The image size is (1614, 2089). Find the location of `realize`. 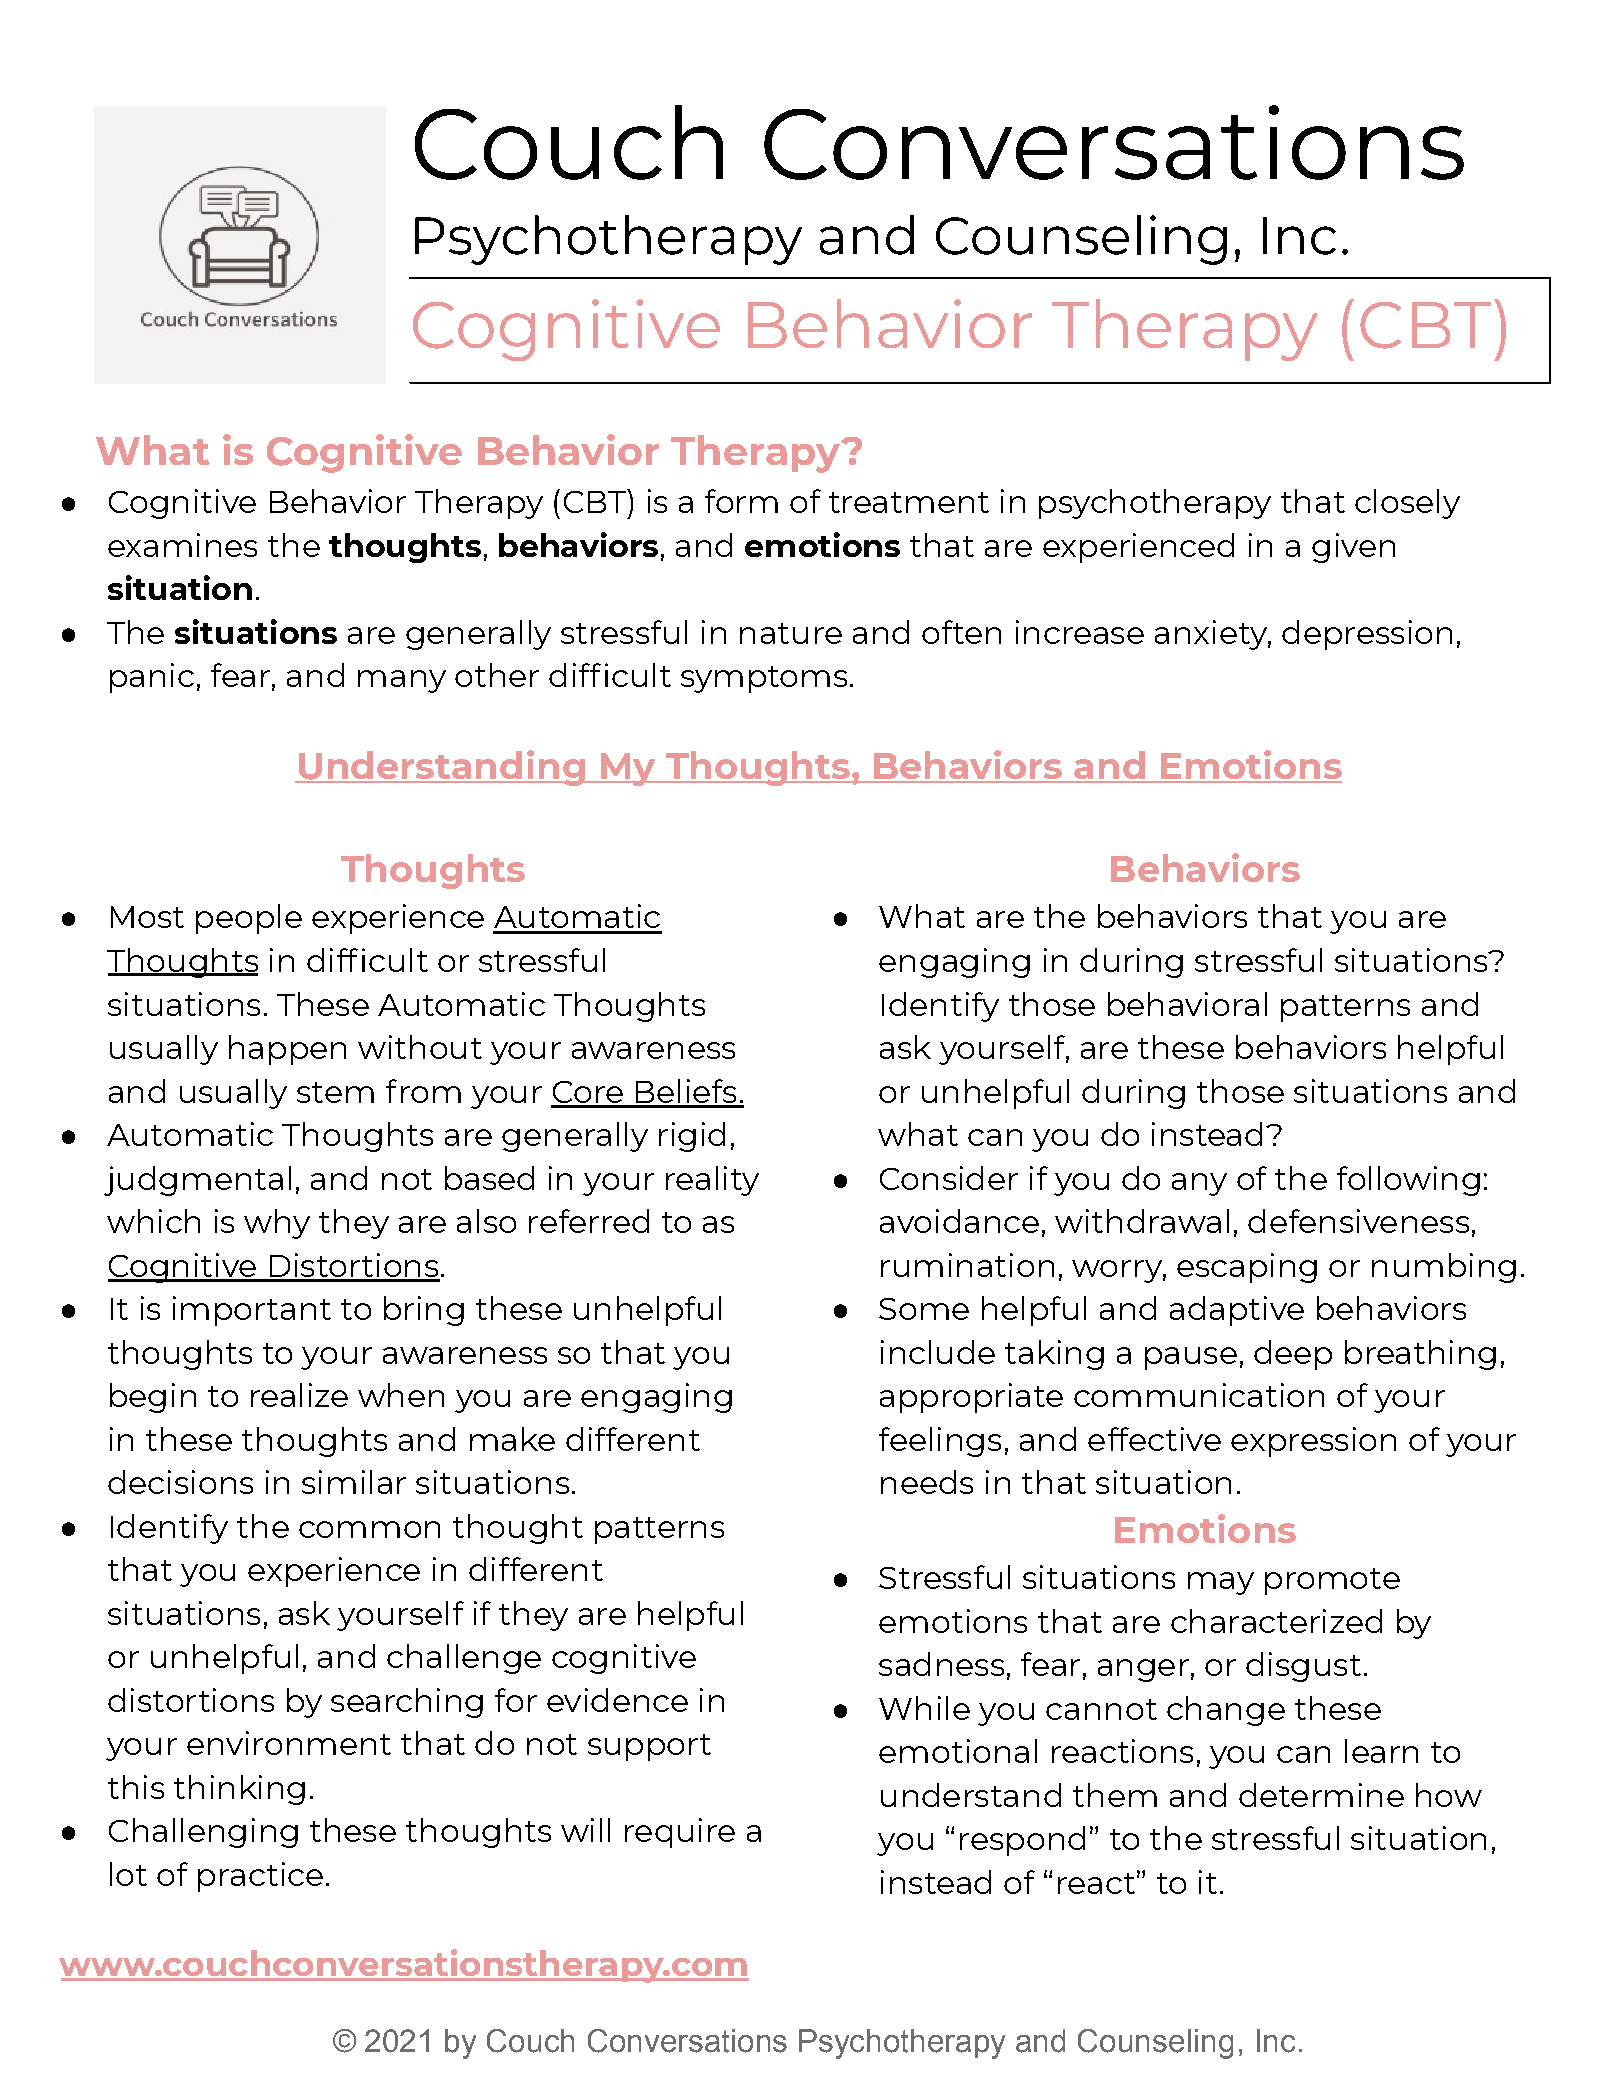

realize is located at coordinates (299, 1395).
